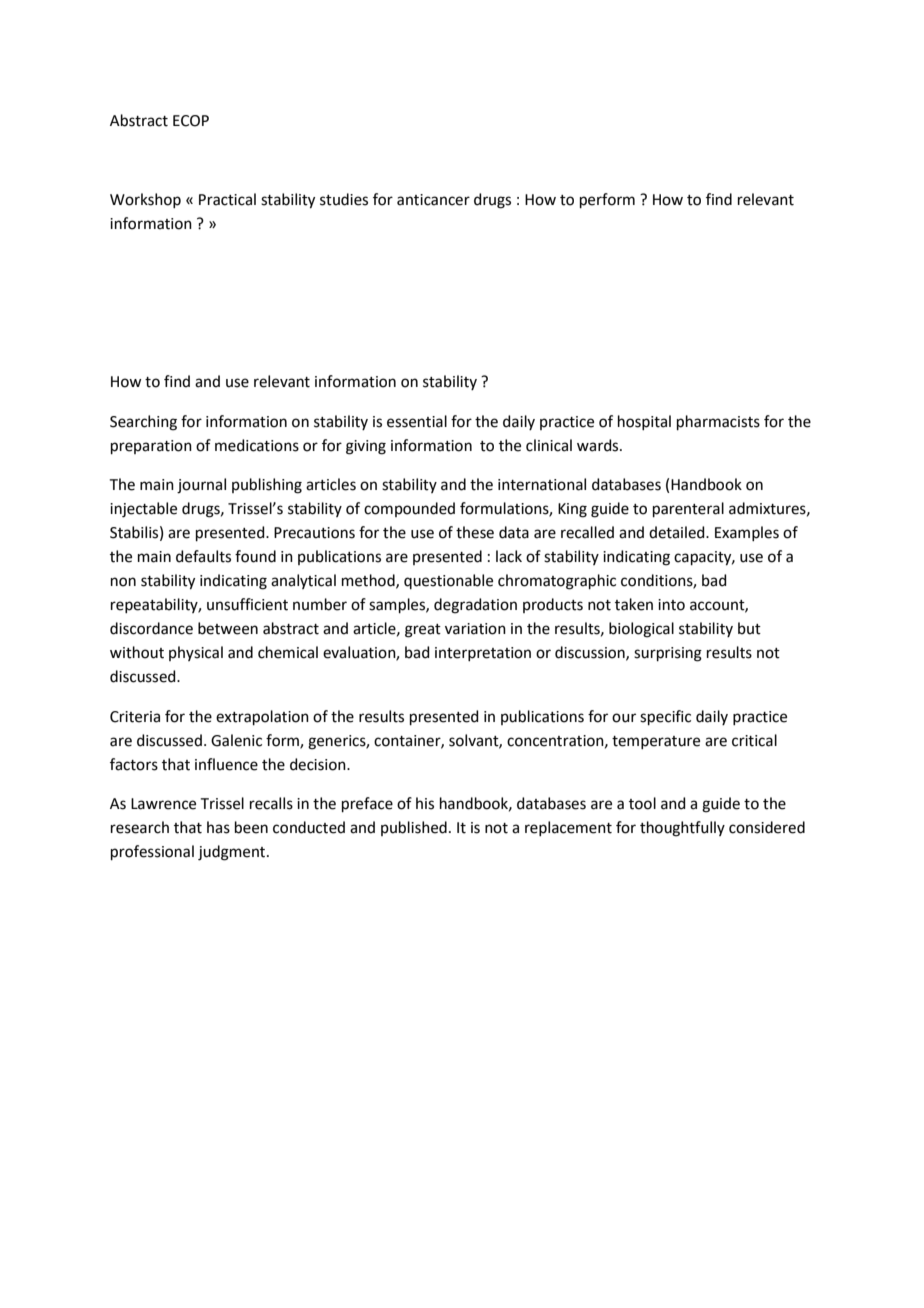 The image size is (924, 1308). Describe the element at coordinates (227, 199) in the image. I see `Practical` at that location.
